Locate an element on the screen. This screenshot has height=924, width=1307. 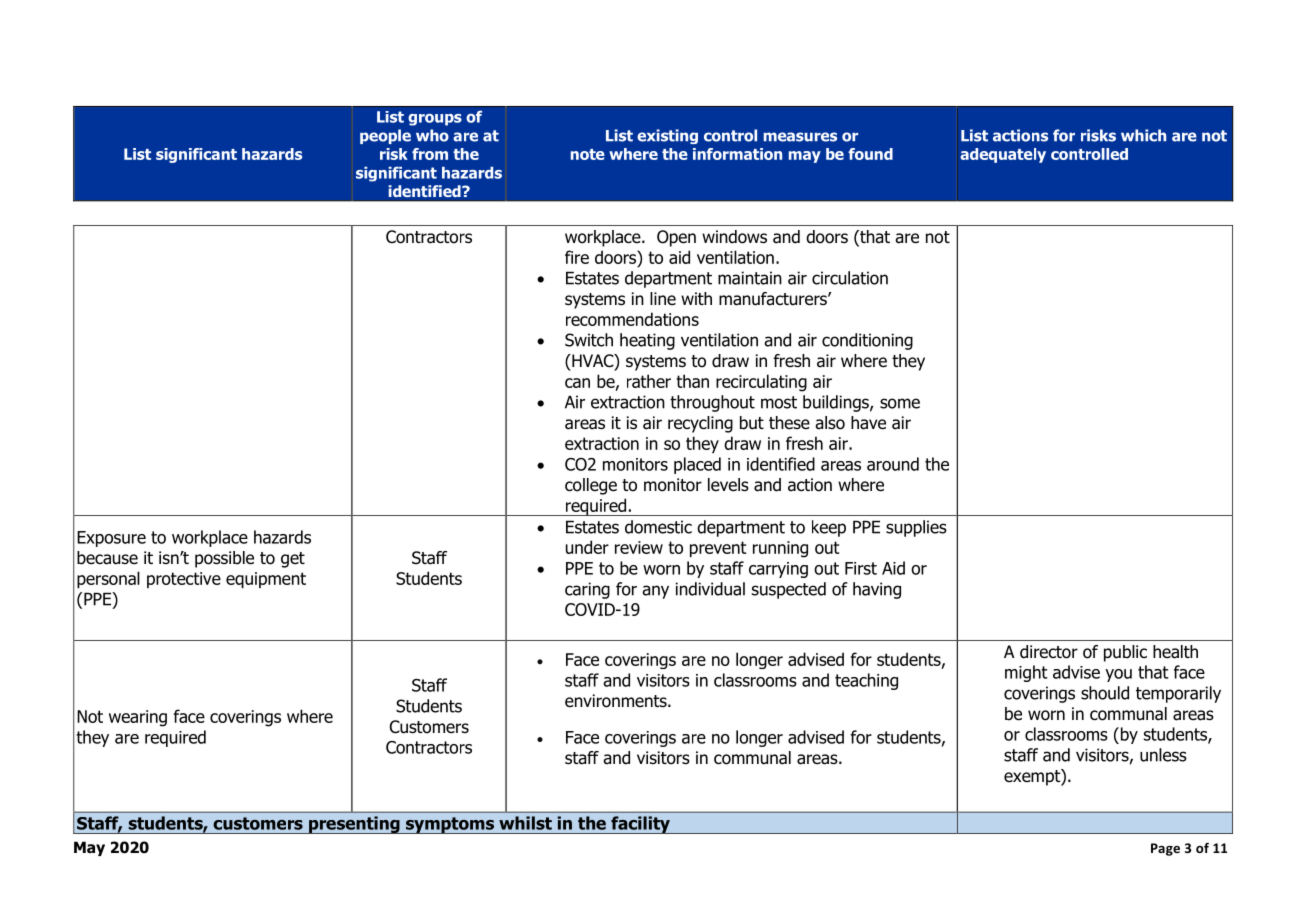
college is located at coordinates (591, 486).
